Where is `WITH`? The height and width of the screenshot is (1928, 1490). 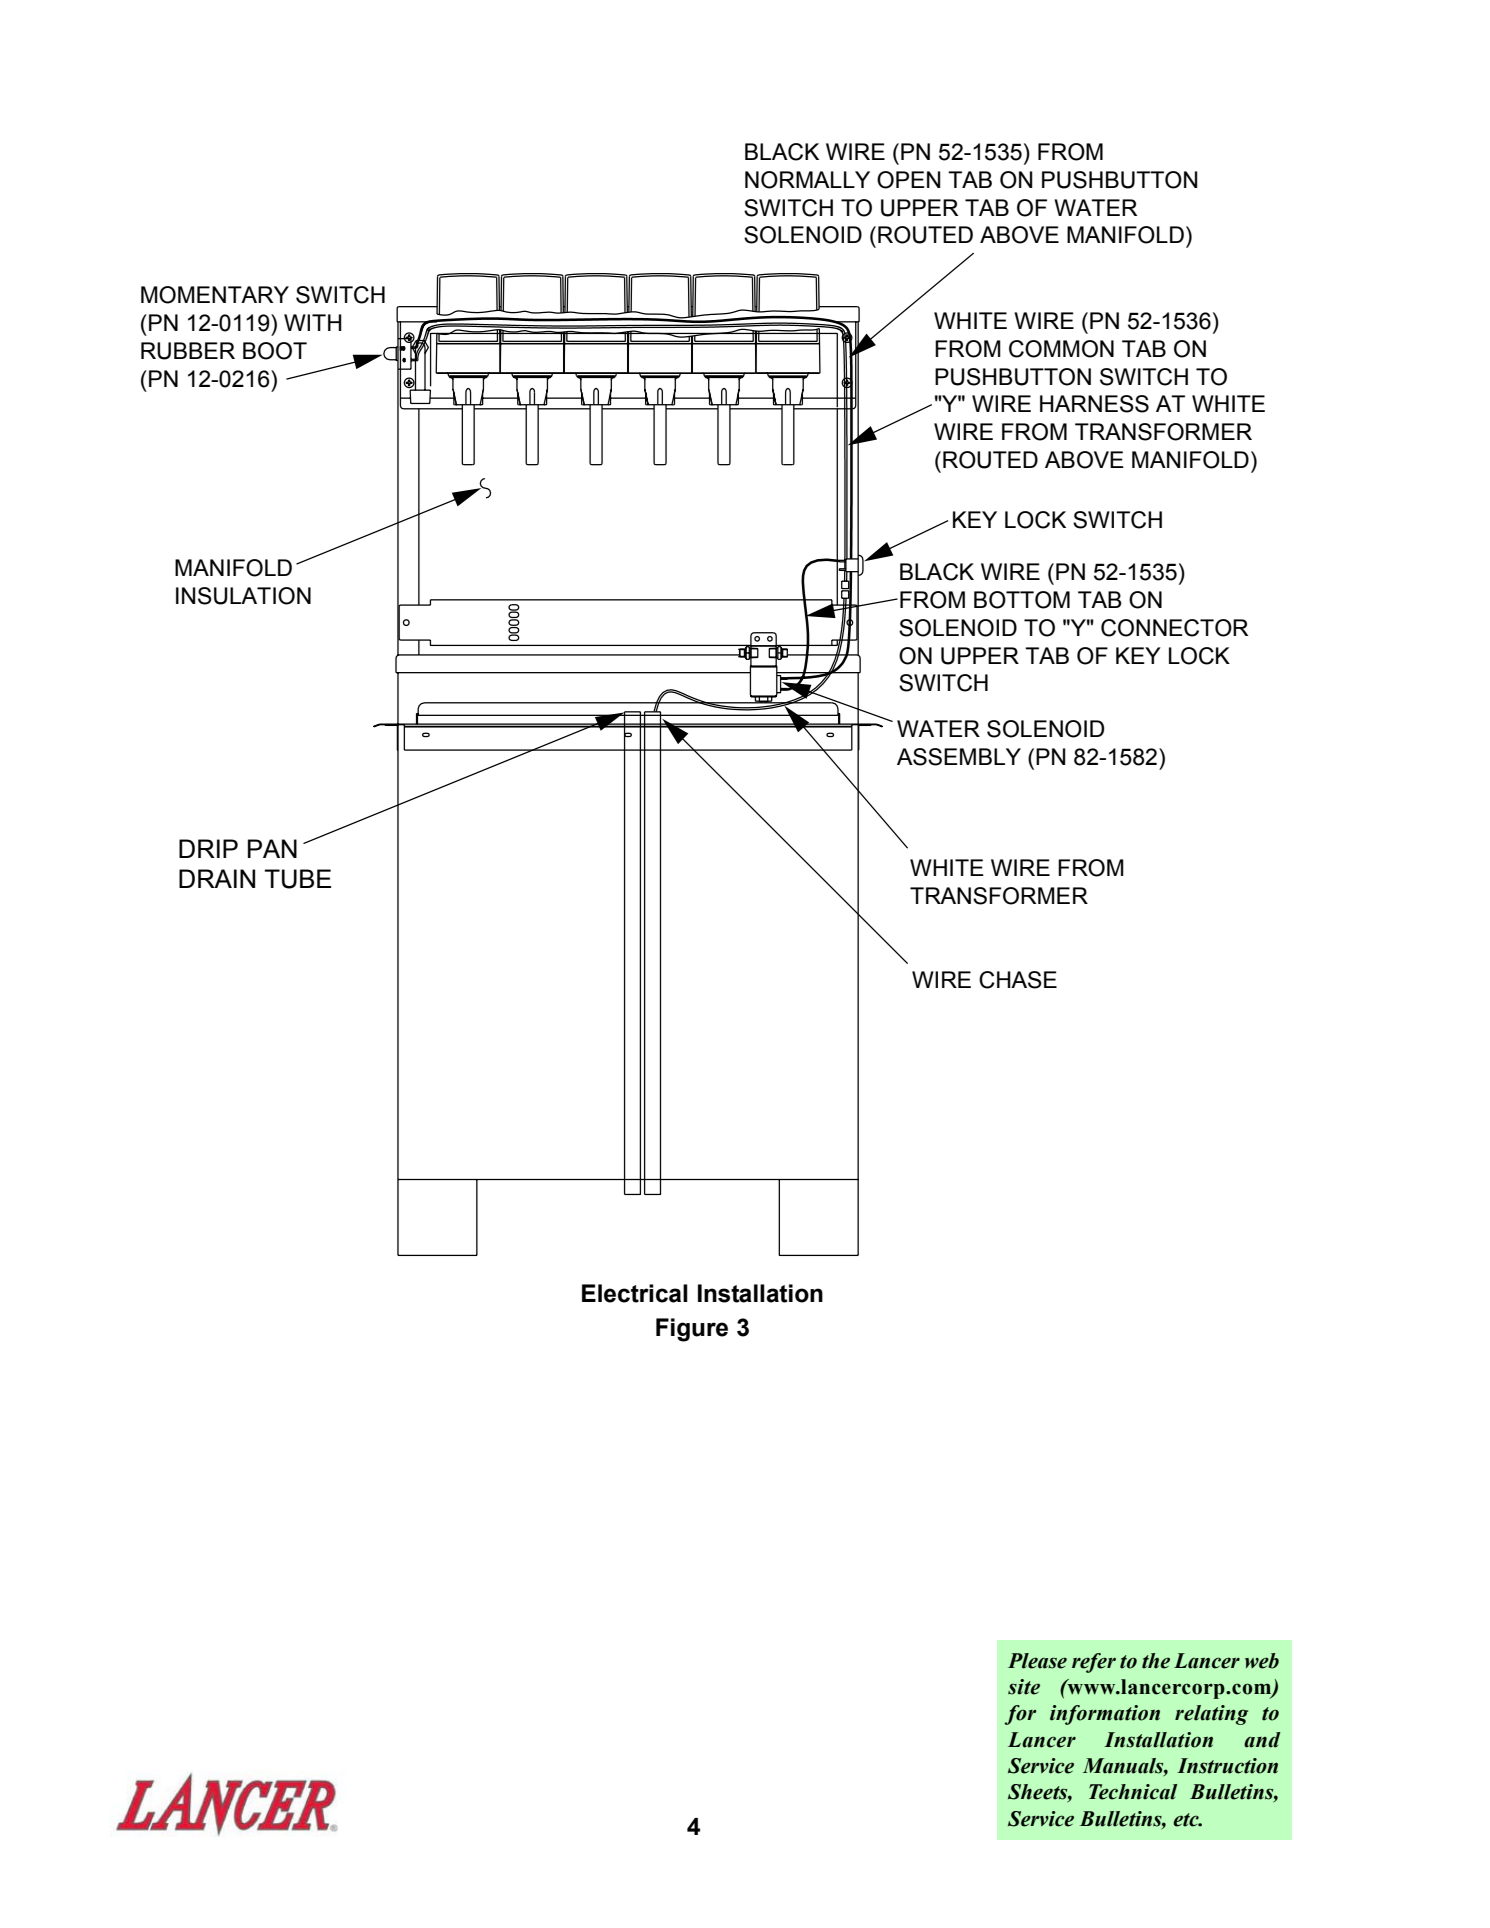 WITH is located at coordinates (313, 322).
